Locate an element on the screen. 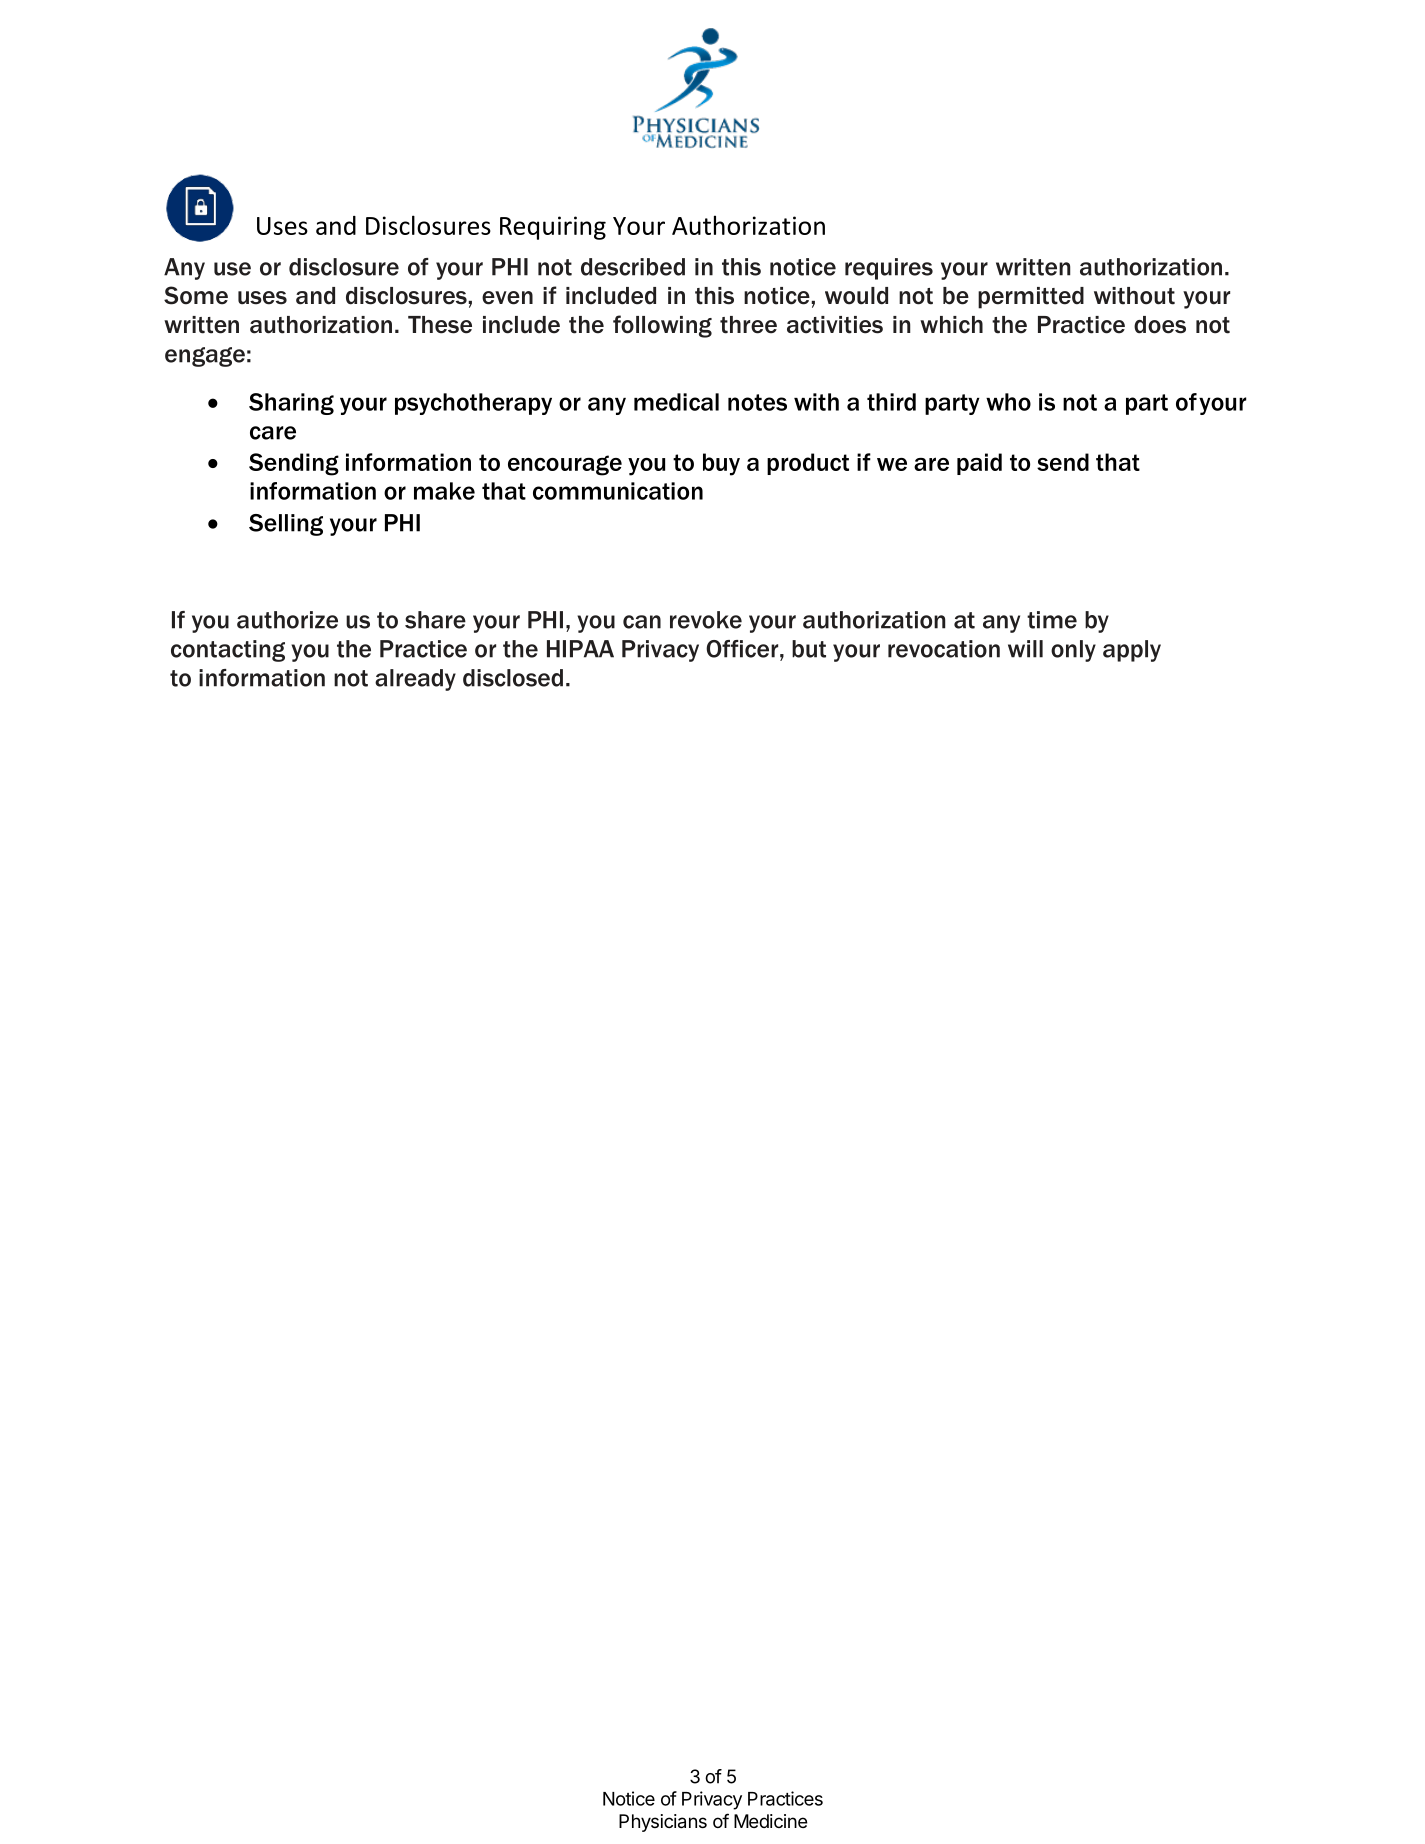  Physicians is located at coordinates (663, 1823).
